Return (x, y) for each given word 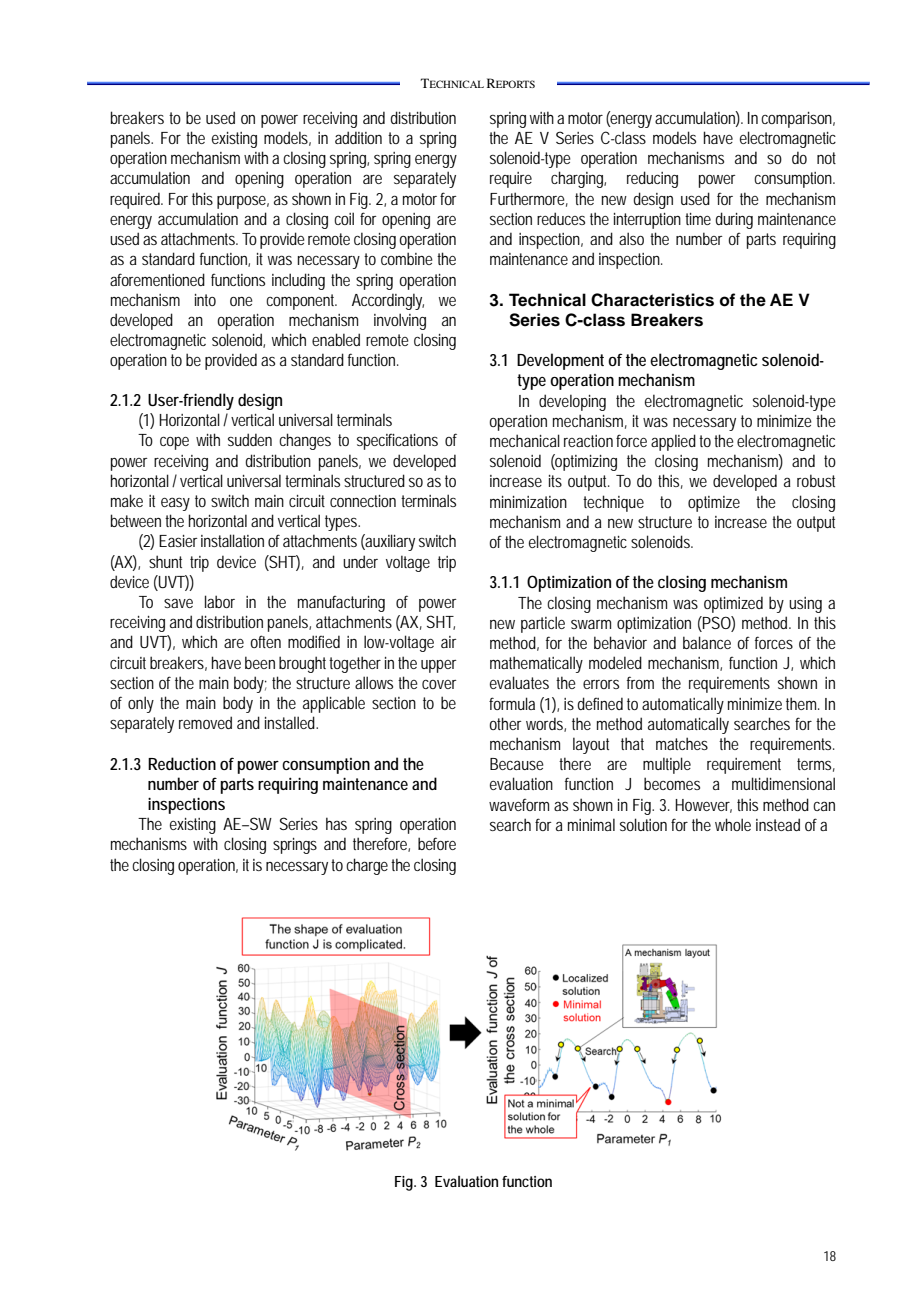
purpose (243, 202)
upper (439, 666)
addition (358, 137)
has (336, 823)
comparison (798, 120)
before (437, 843)
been (260, 662)
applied (673, 442)
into (205, 300)
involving (400, 321)
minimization (528, 502)
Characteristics (652, 300)
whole (733, 824)
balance (707, 642)
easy (175, 504)
